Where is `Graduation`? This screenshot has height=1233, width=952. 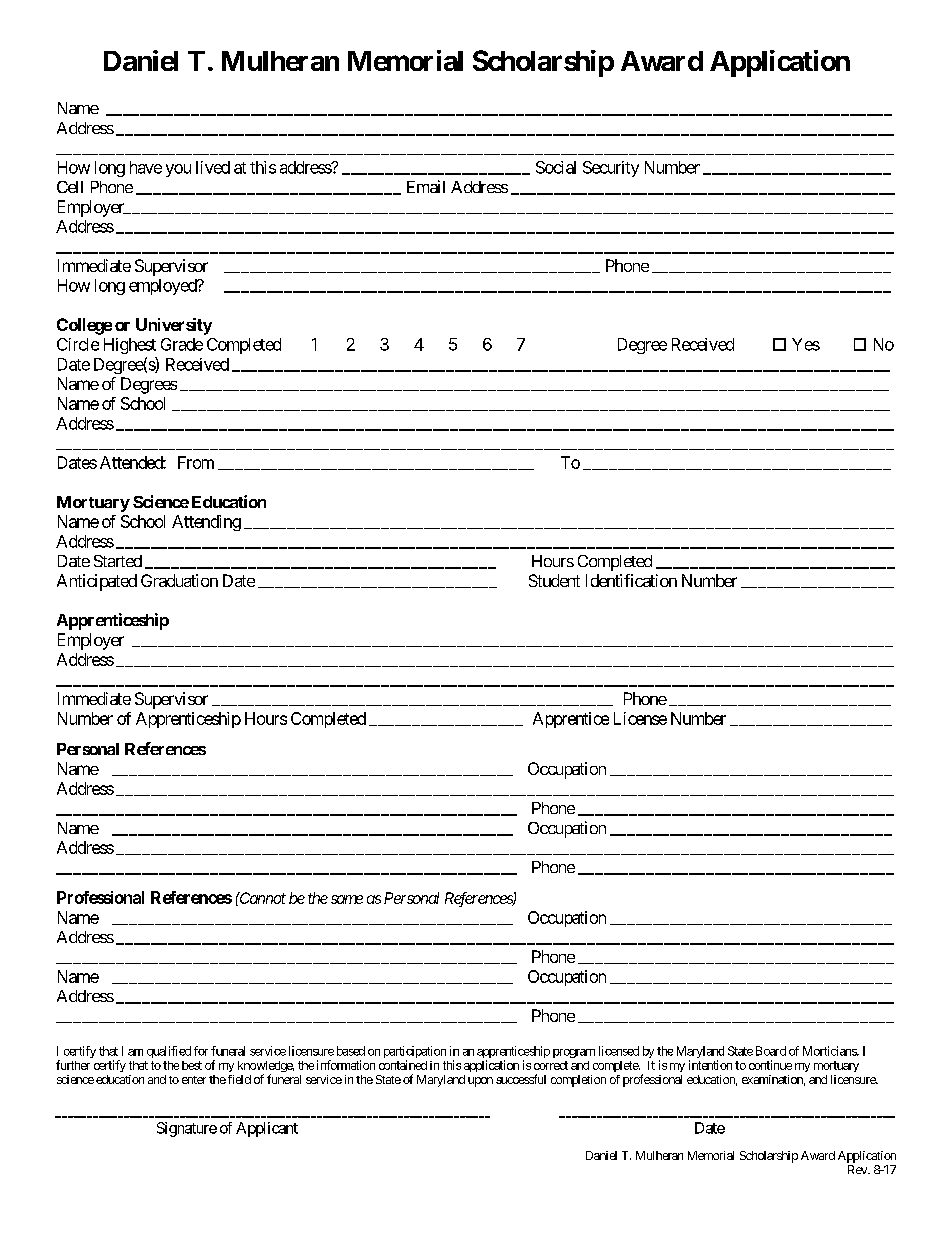 Graduation is located at coordinates (179, 580).
